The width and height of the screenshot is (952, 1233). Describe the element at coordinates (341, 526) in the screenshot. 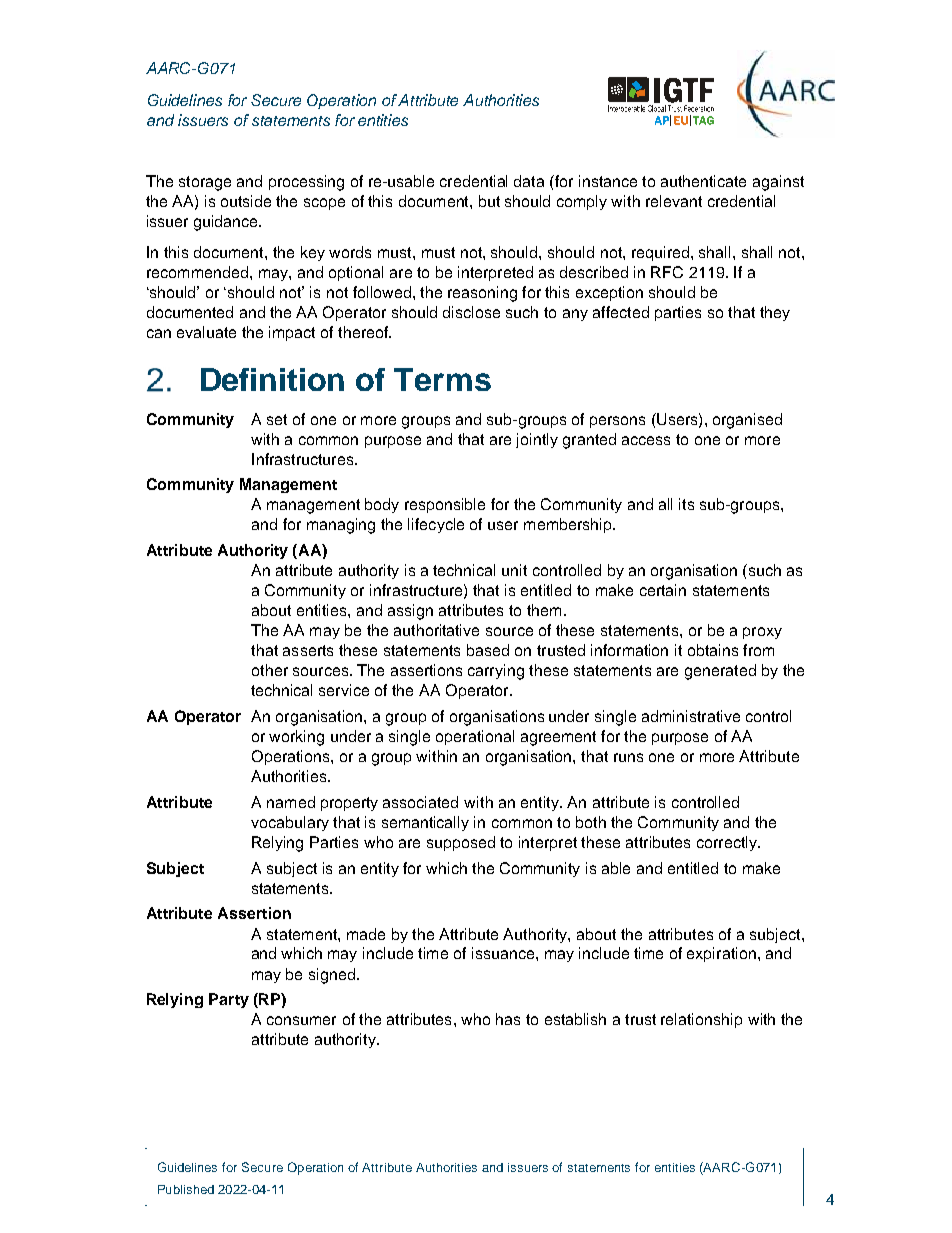

I see `managing` at that location.
